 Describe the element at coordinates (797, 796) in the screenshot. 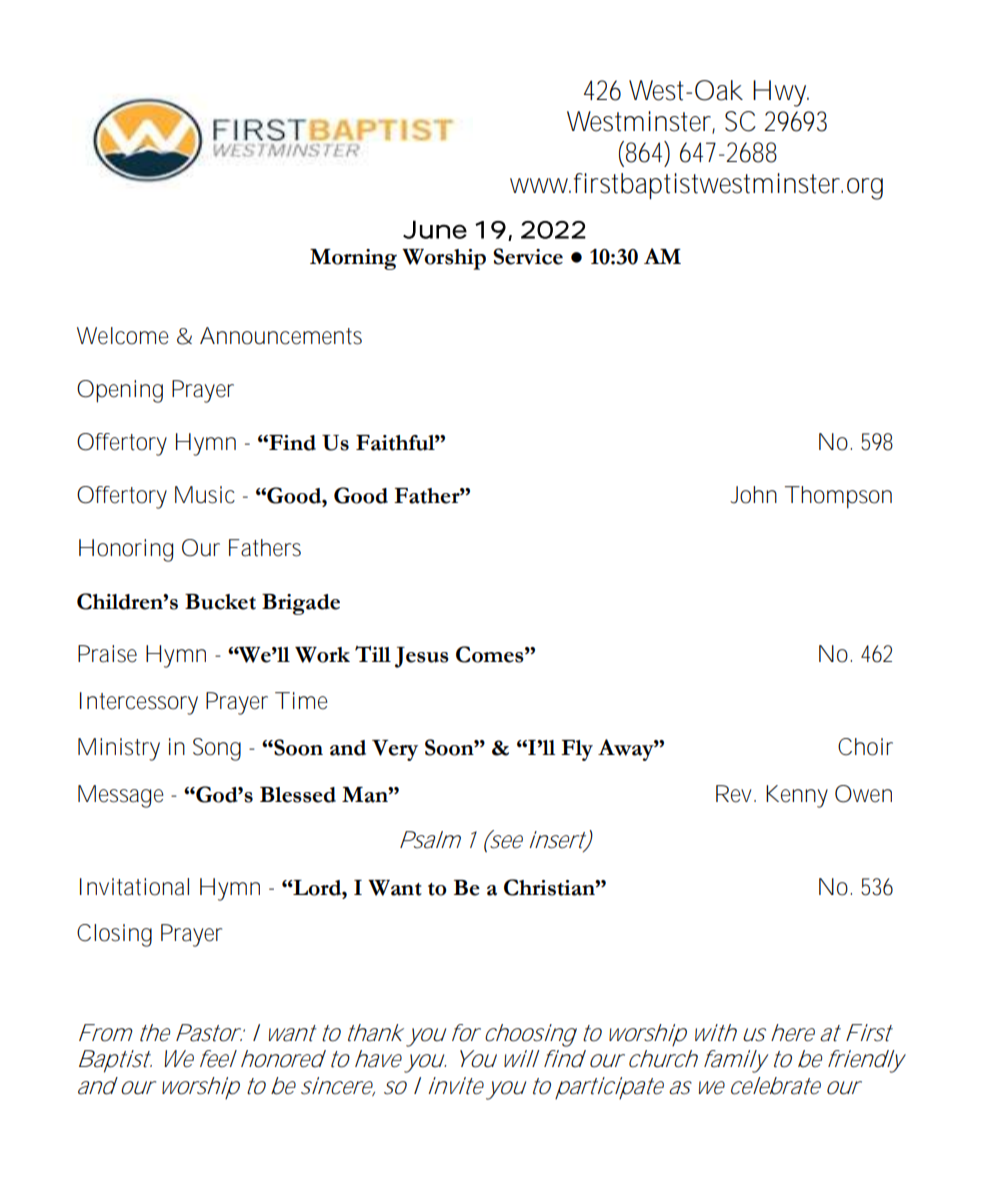

I see `Kenny` at that location.
